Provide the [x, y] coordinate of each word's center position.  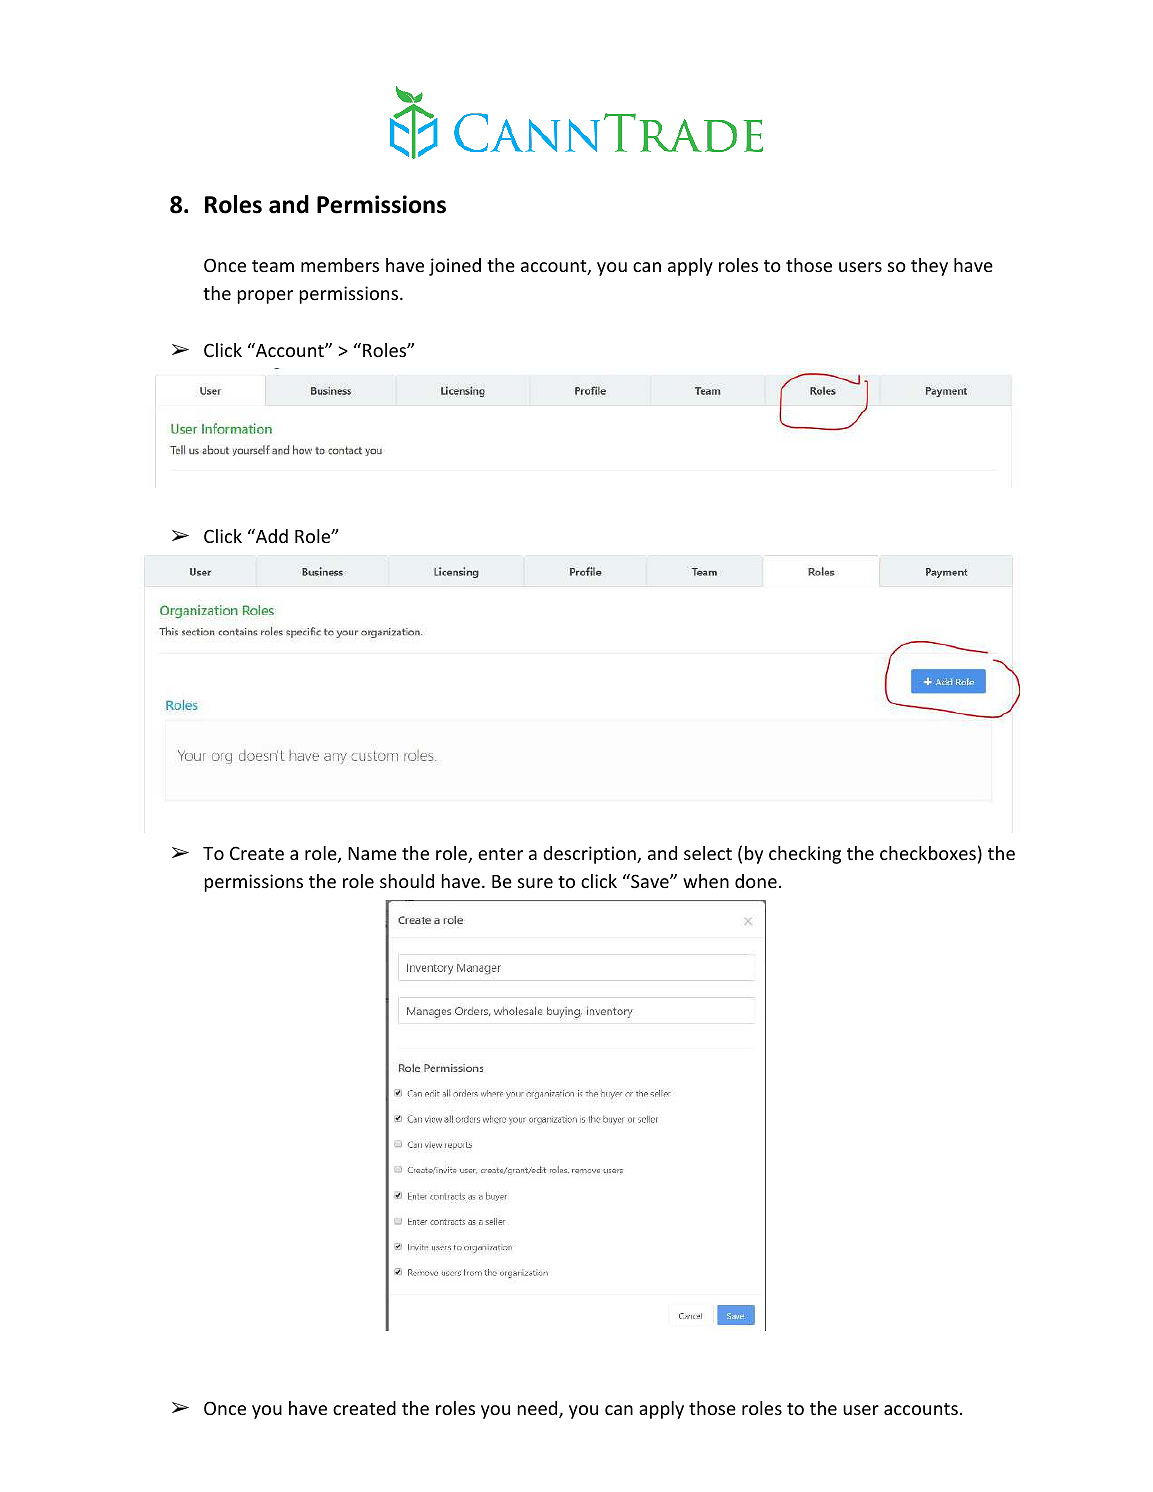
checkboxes [928, 853]
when [706, 881]
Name [372, 853]
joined [455, 267]
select [708, 853]
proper [265, 297]
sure [535, 883]
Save [650, 881]
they [929, 267]
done [756, 881]
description [590, 855]
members [340, 265]
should [407, 881]
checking [805, 855]
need [538, 1409]
